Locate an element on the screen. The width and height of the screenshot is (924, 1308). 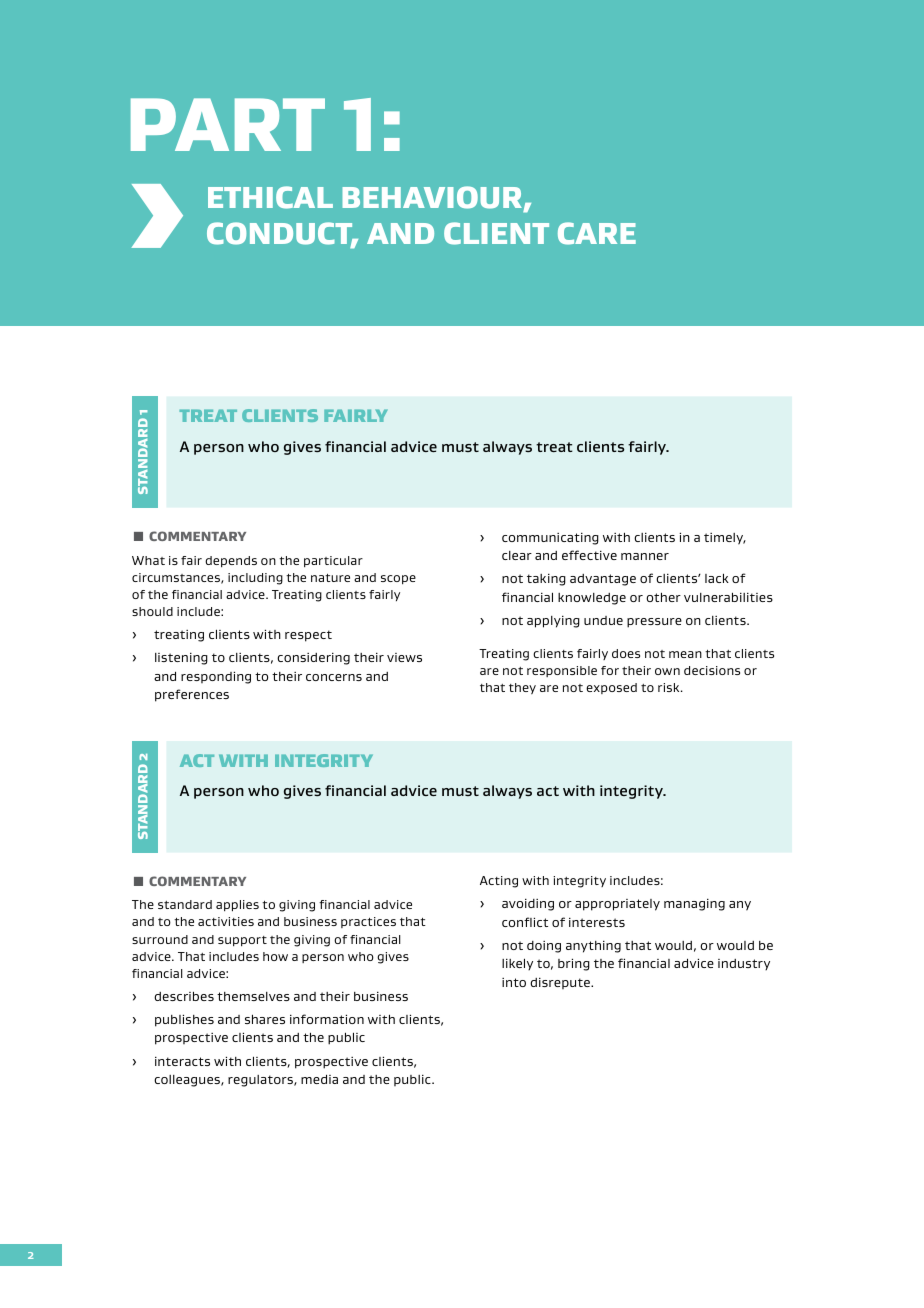
applies is located at coordinates (237, 906).
